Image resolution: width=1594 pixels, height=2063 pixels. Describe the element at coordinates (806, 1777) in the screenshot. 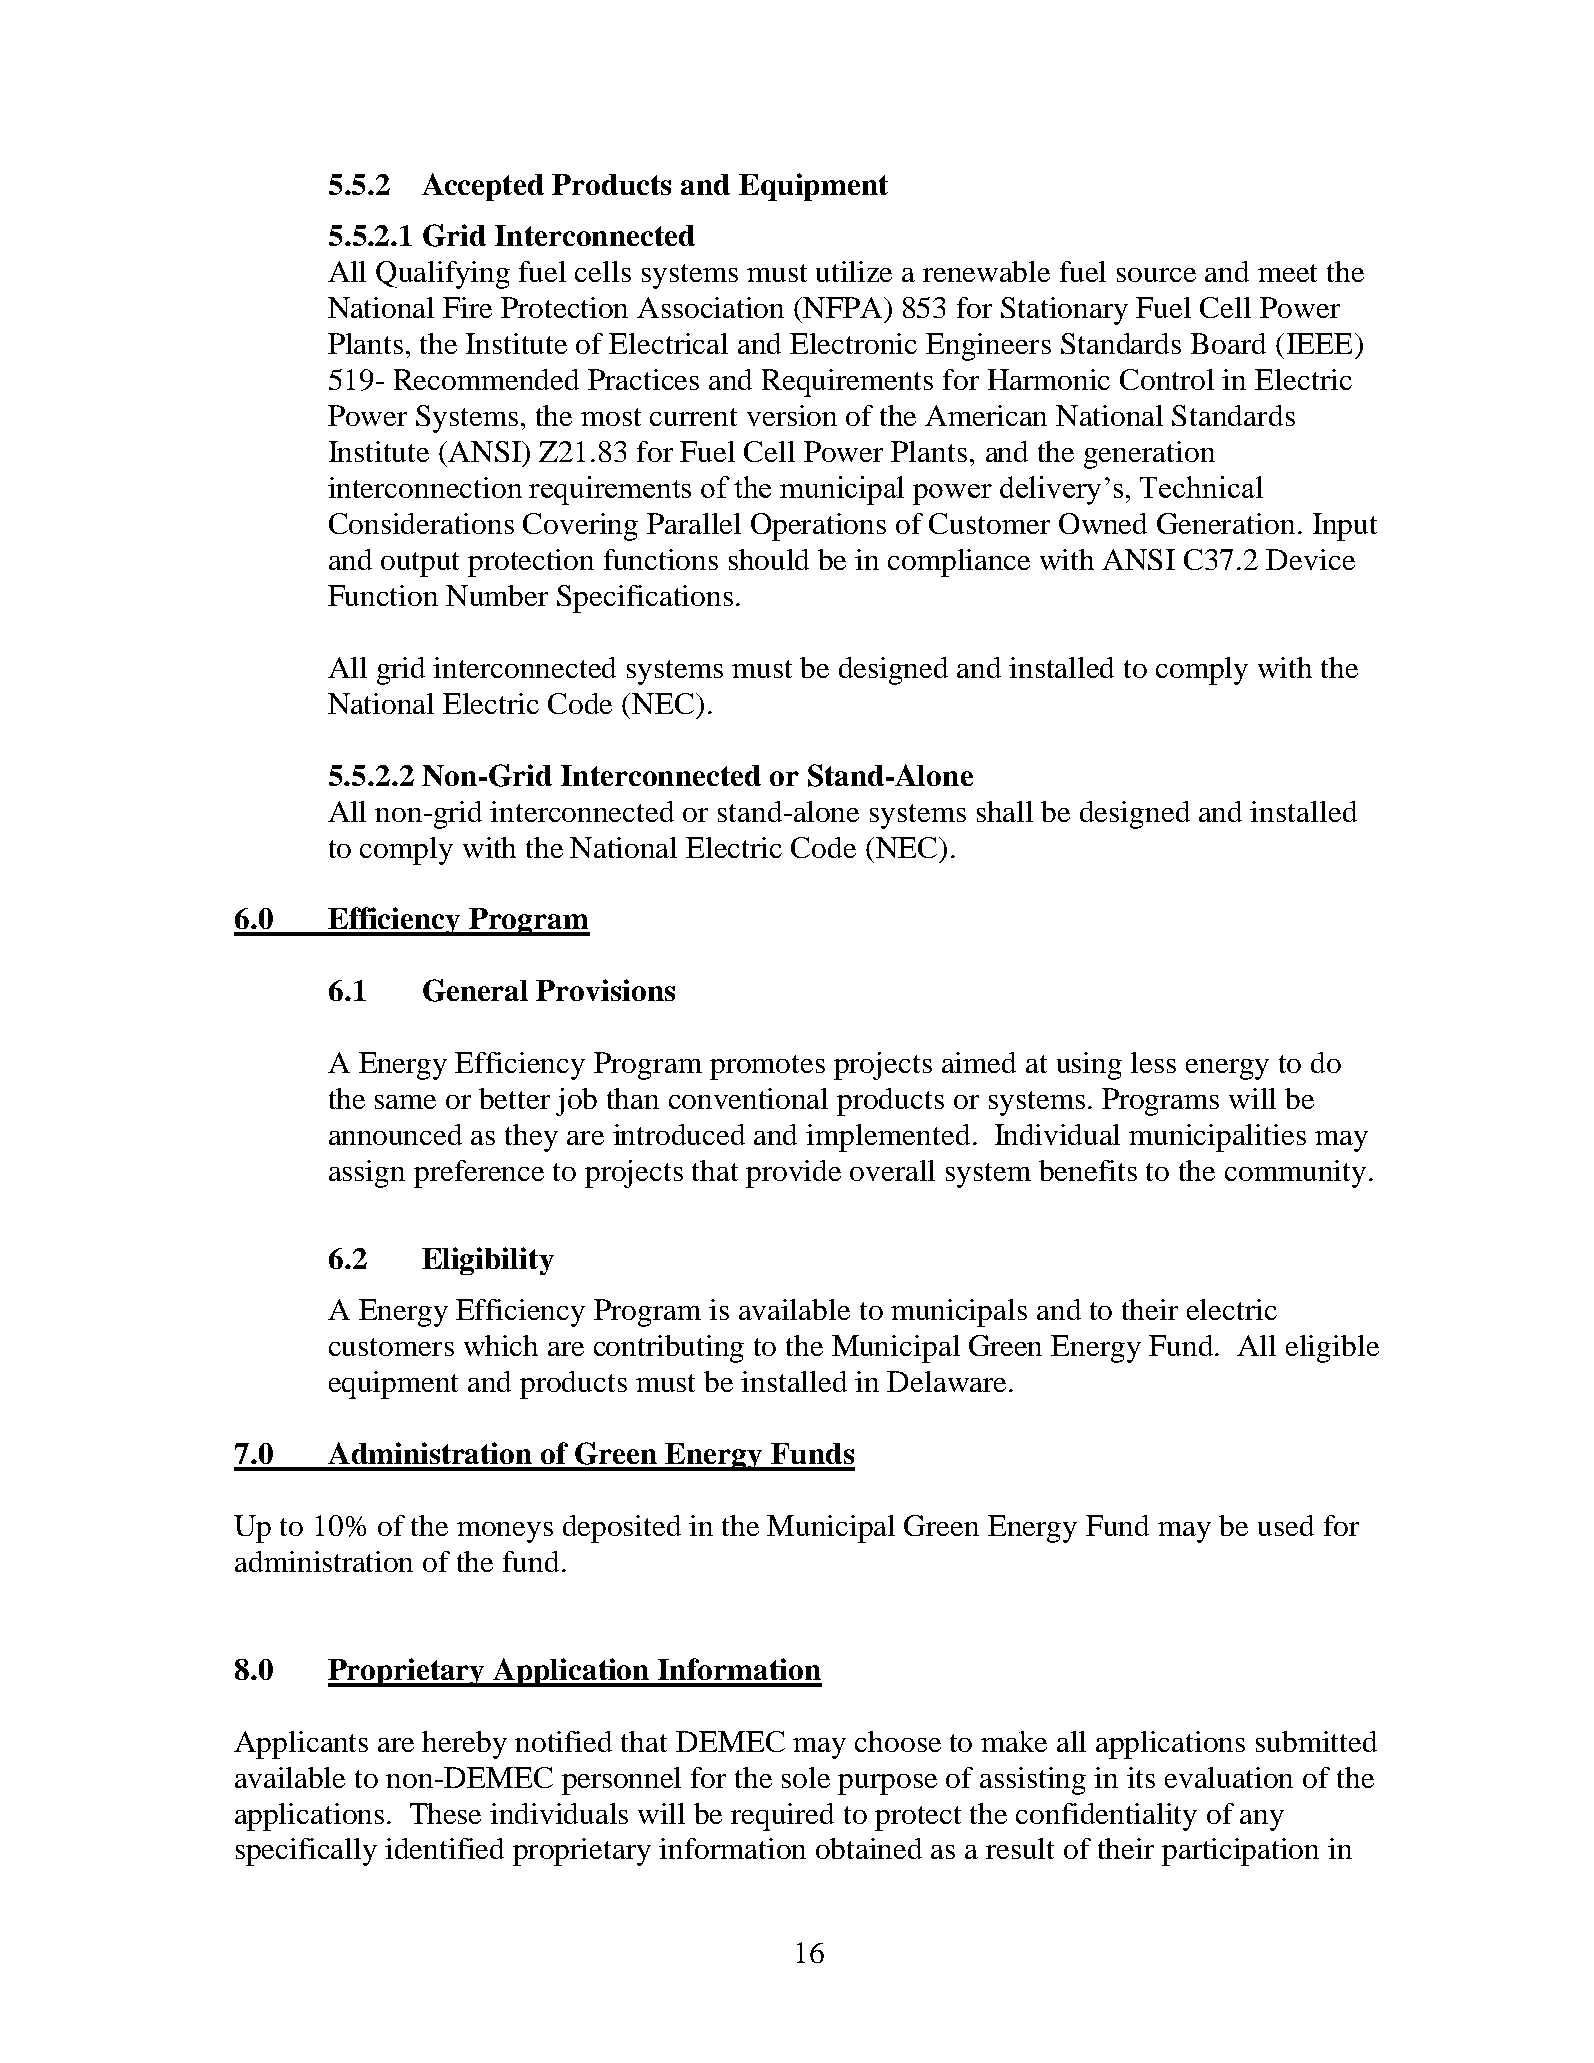

I see `sole` at that location.
